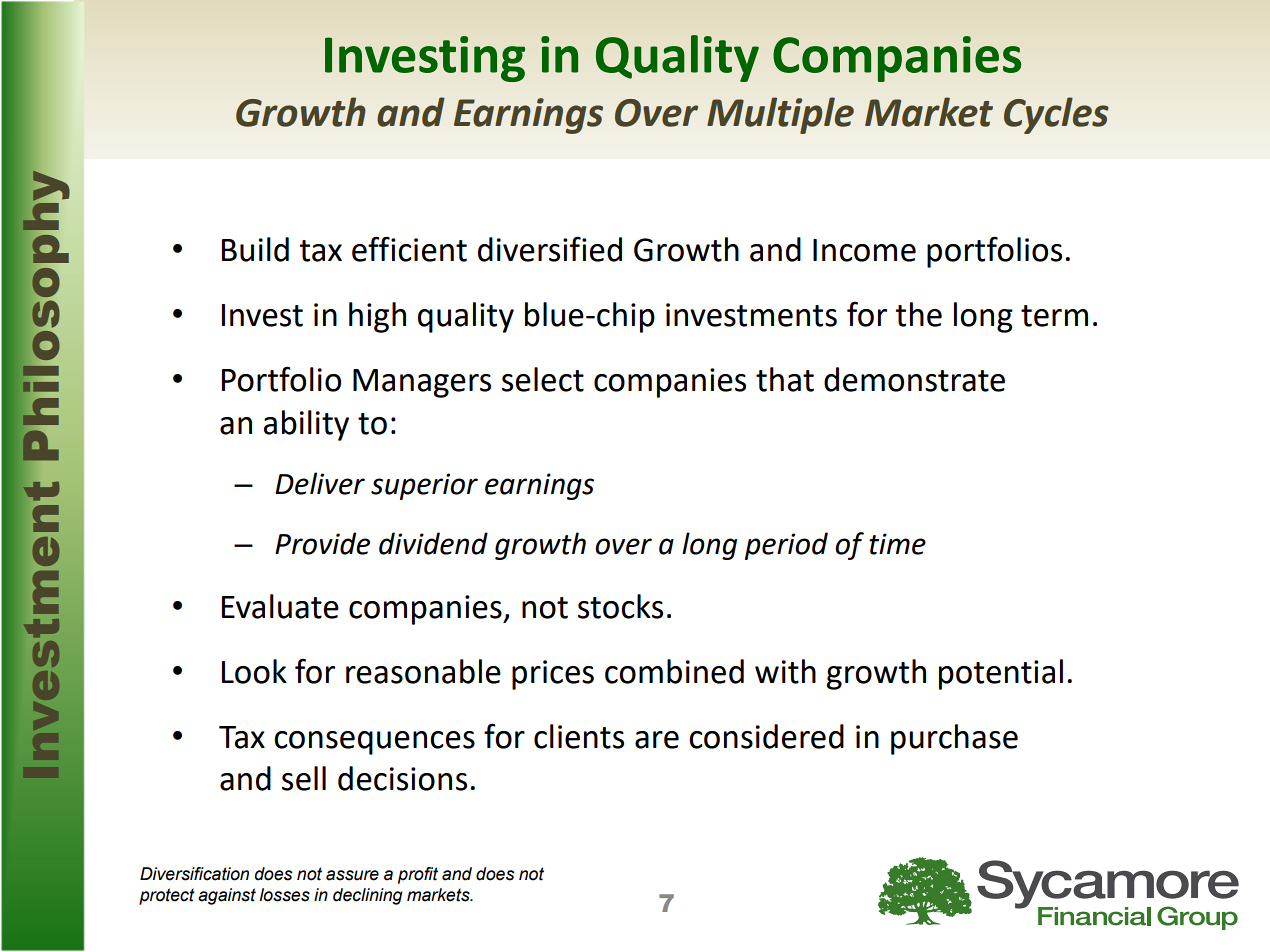  I want to click on superior, so click(424, 486).
